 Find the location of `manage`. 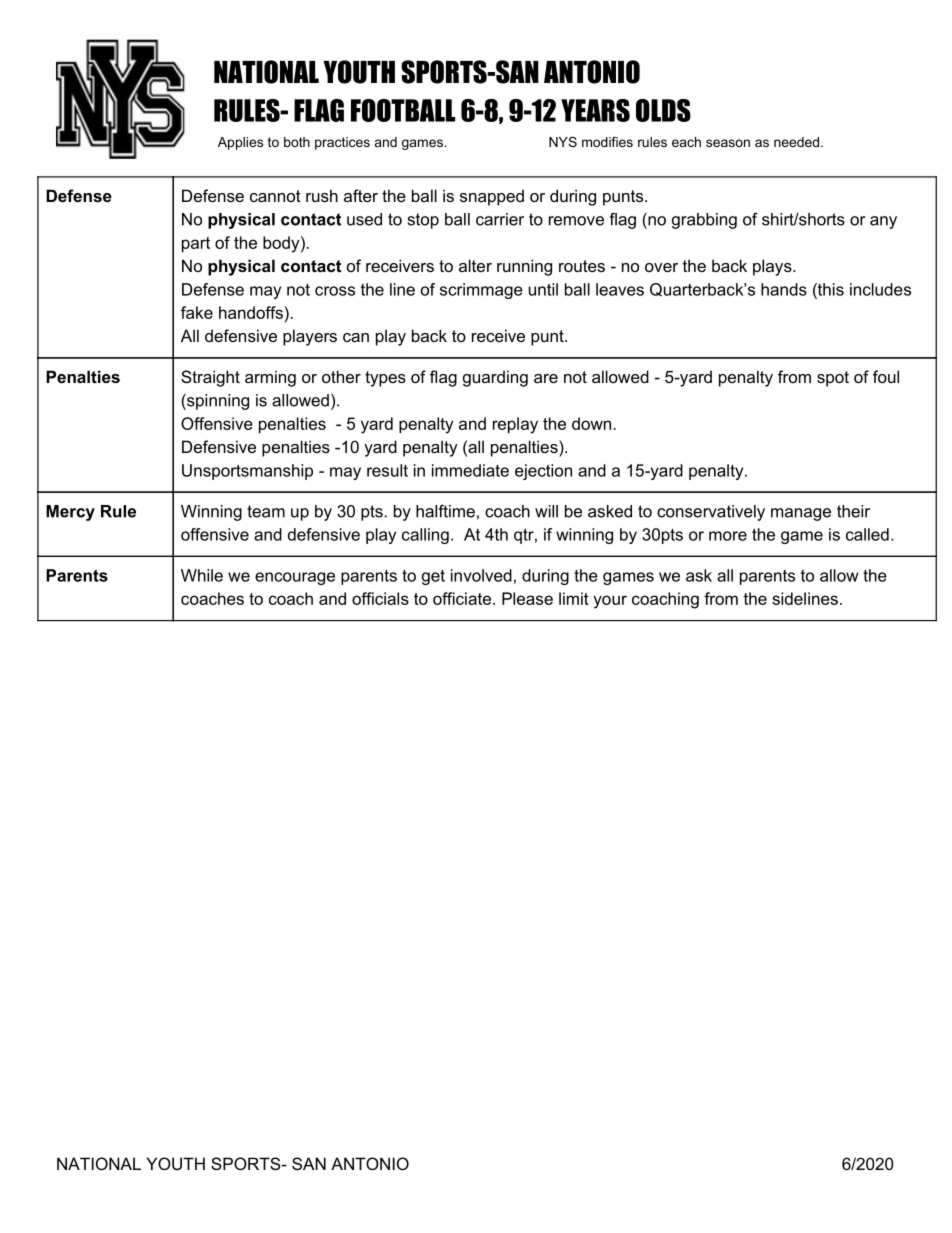

manage is located at coordinates (801, 514).
